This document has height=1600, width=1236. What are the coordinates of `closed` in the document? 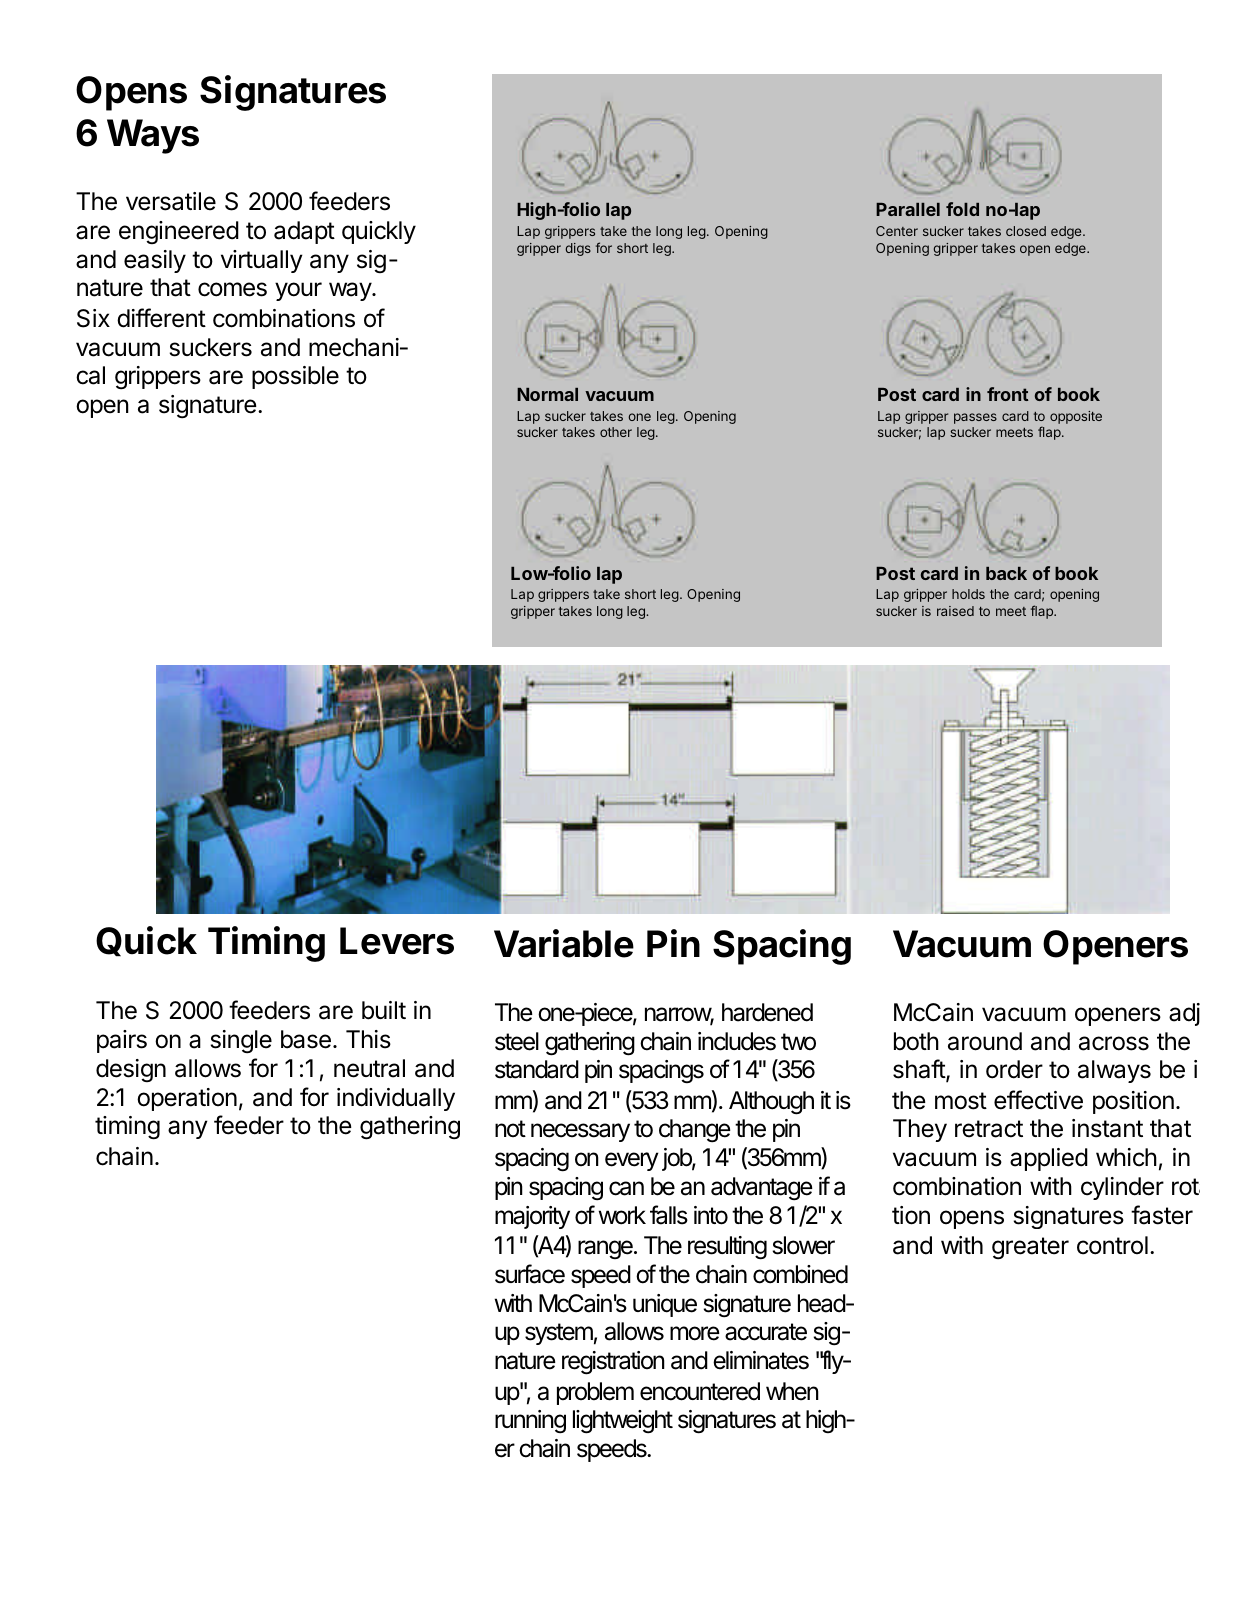 It's located at (1026, 231).
